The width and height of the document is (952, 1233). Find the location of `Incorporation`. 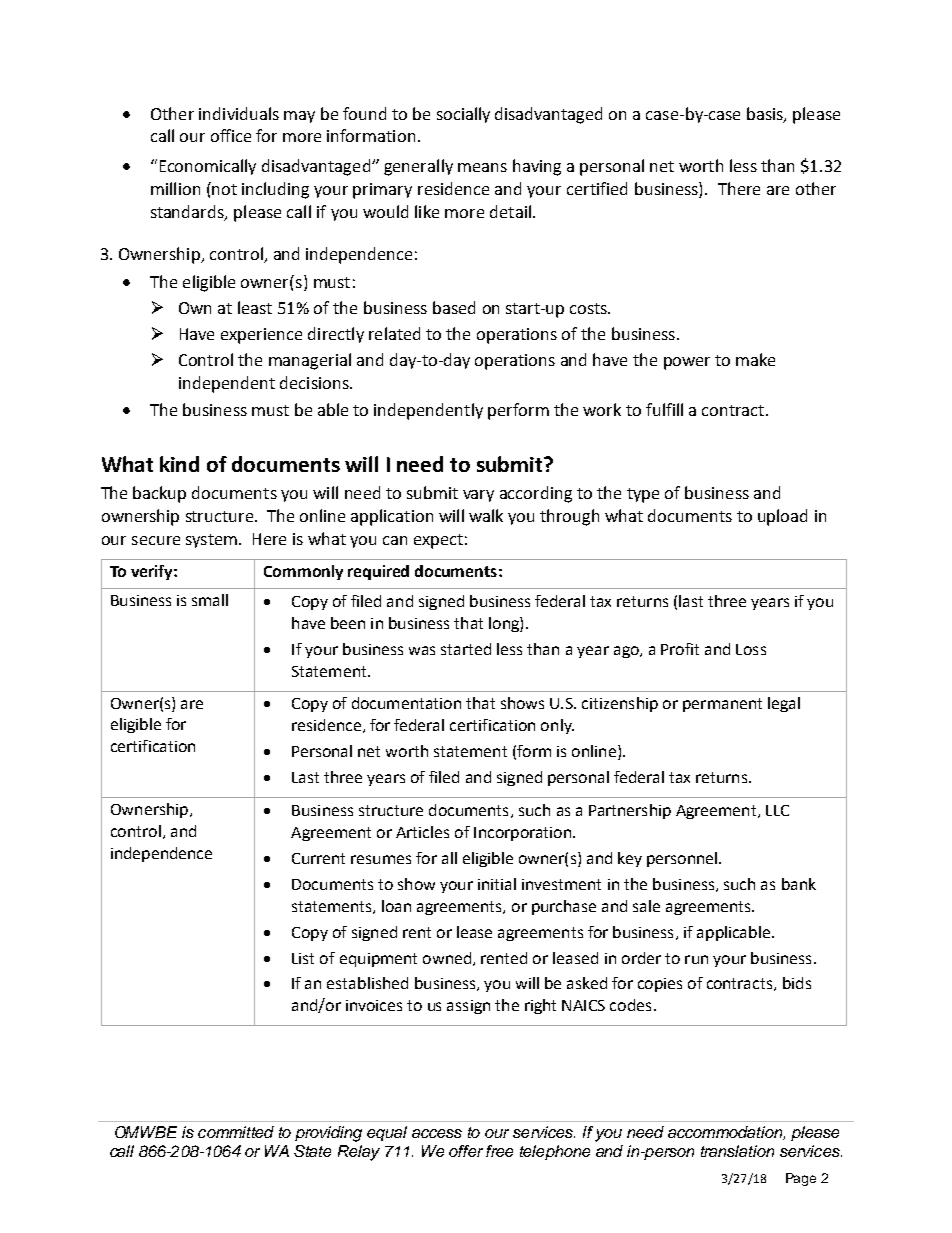

Incorporation is located at coordinates (522, 834).
